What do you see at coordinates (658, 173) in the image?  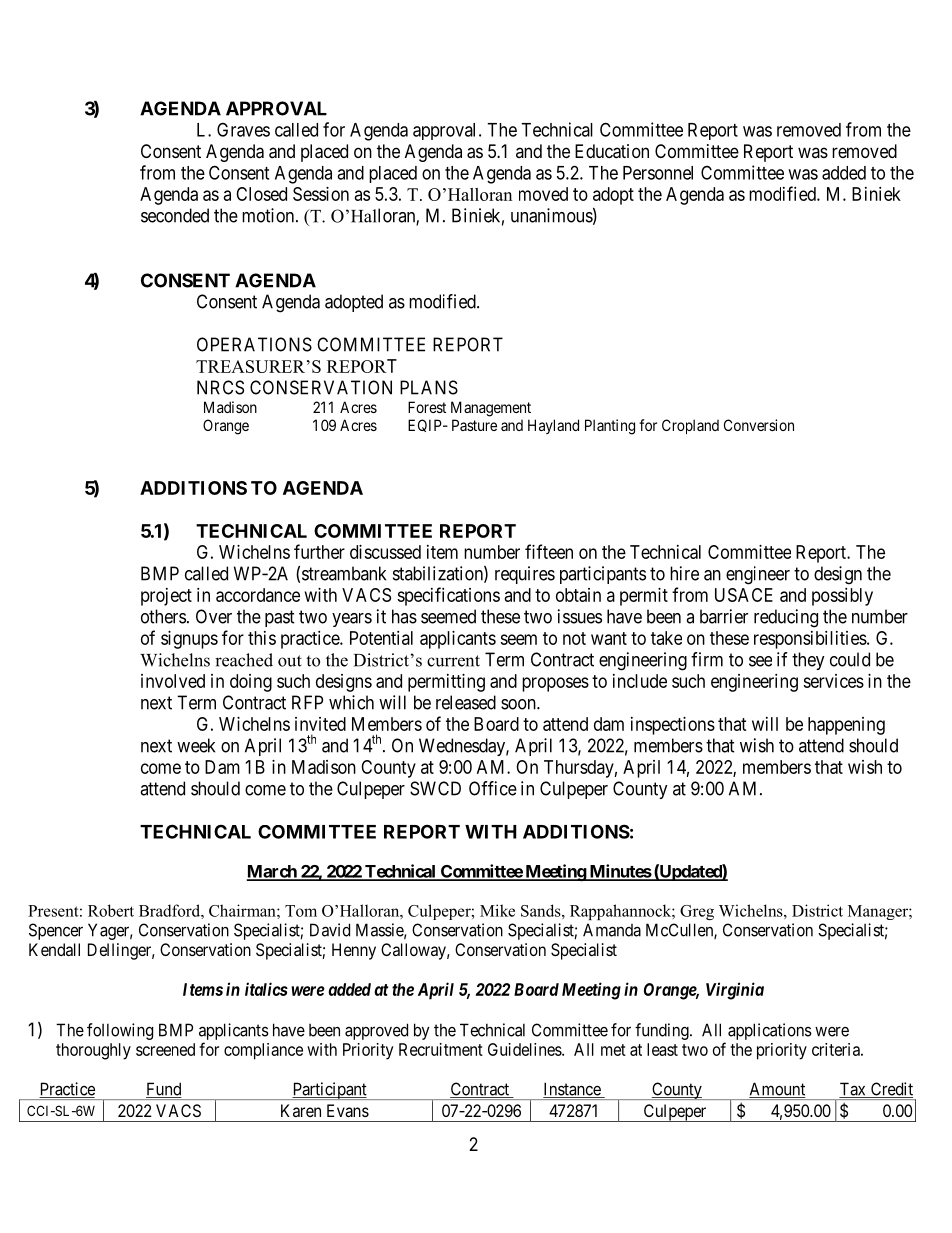 I see `Personnel` at bounding box center [658, 173].
